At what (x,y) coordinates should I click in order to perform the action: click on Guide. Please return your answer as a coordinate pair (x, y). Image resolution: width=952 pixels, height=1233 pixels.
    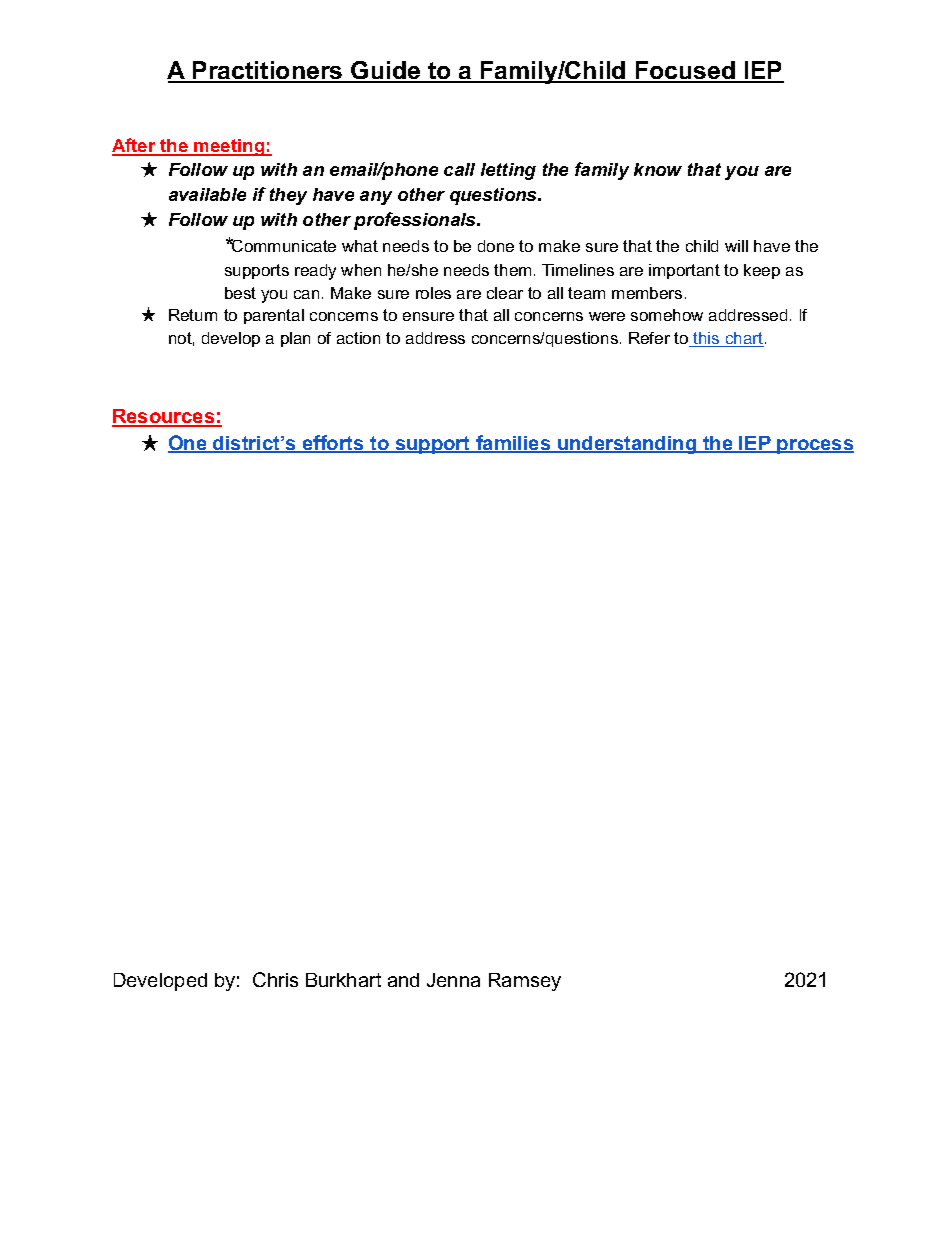
    Looking at the image, I should click on (386, 71).
